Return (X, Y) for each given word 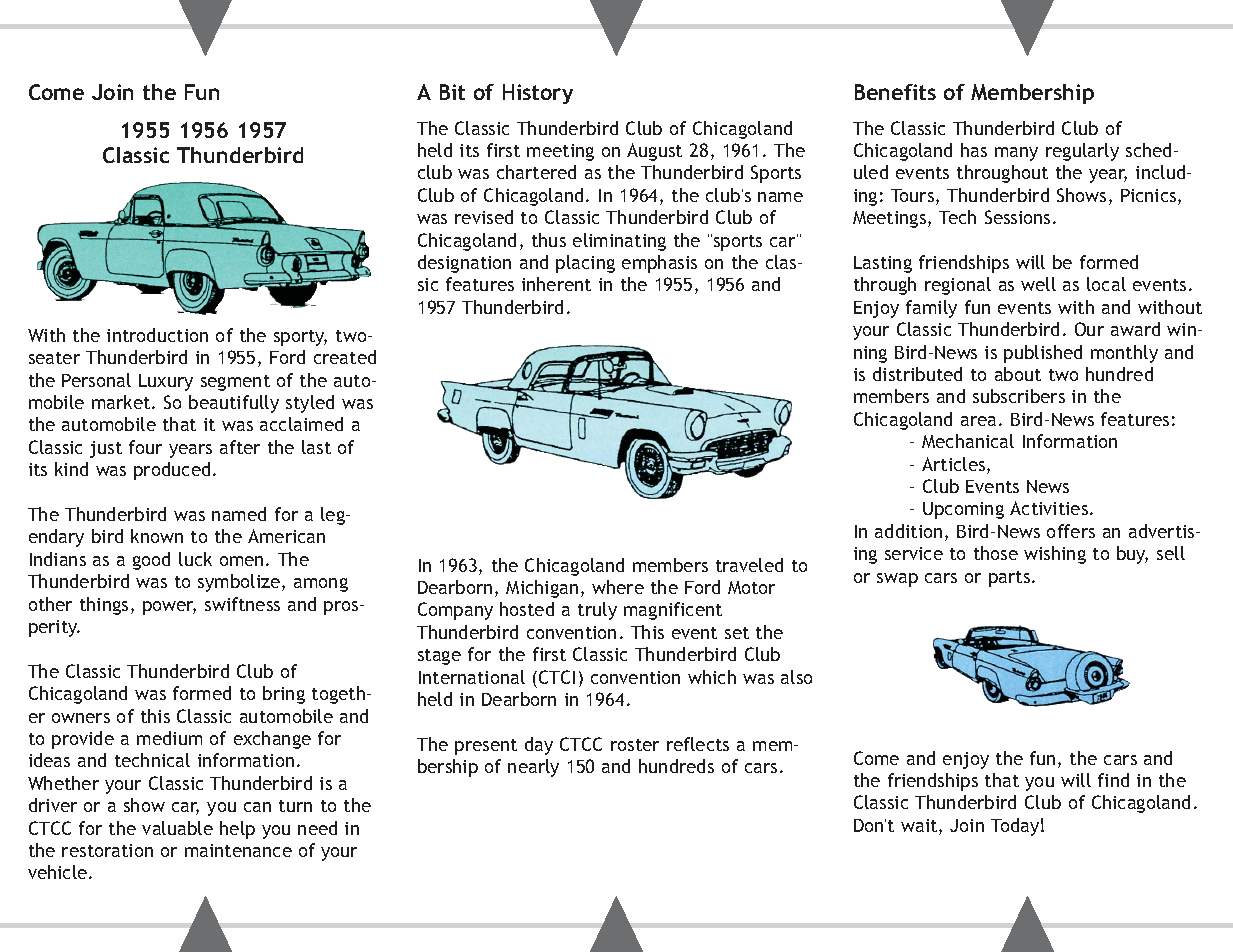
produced (172, 471)
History (538, 94)
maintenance (238, 850)
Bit (452, 92)
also (796, 677)
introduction (157, 335)
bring (284, 695)
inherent (556, 284)
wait (920, 827)
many (1016, 154)
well (1038, 284)
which (712, 677)
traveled (749, 565)
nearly (533, 768)
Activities (1050, 508)
